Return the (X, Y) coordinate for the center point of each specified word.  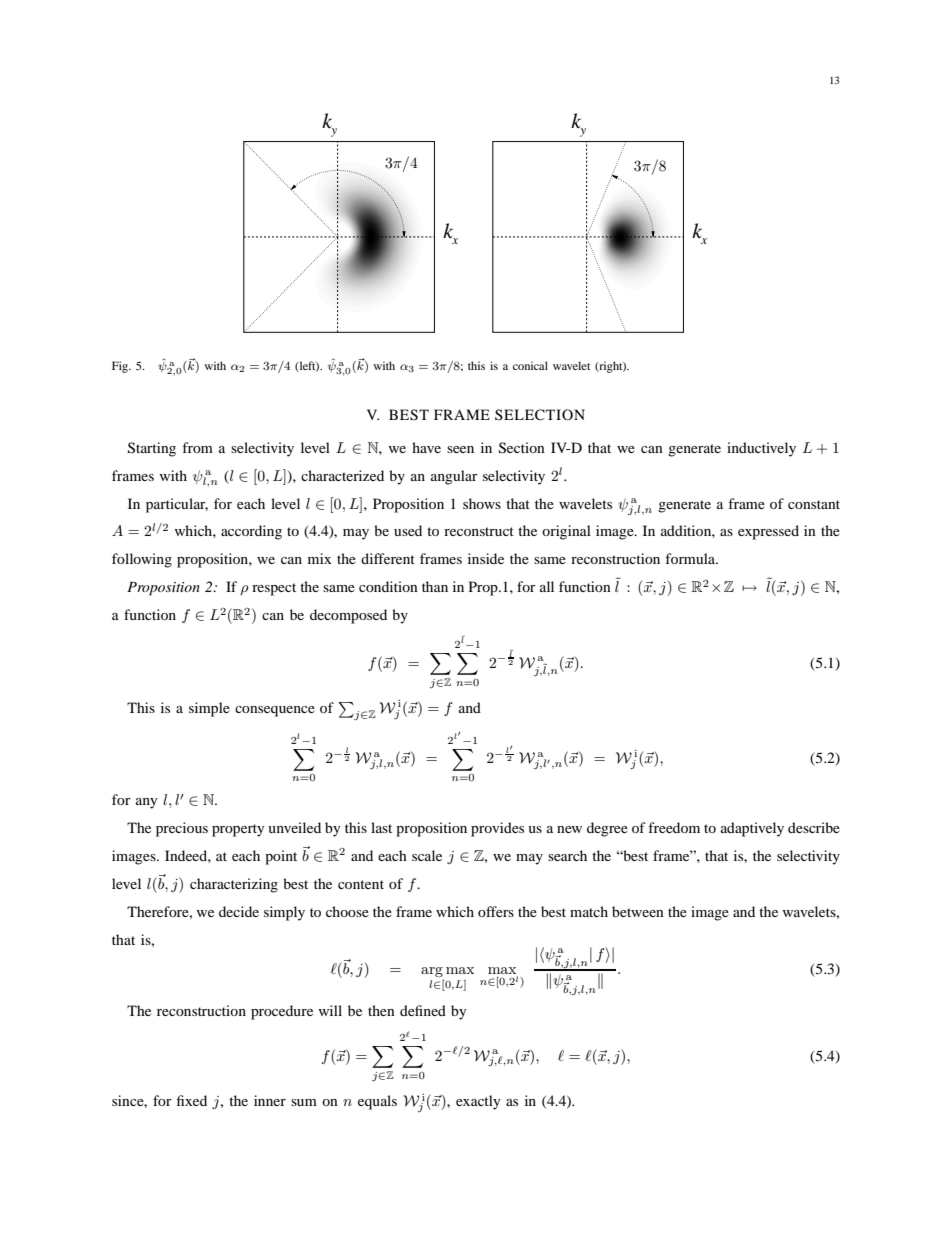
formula (691, 558)
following (142, 560)
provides (497, 829)
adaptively (752, 829)
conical (530, 365)
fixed (192, 1100)
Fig (121, 367)
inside (486, 558)
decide (239, 911)
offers (496, 911)
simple (209, 709)
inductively (761, 449)
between (638, 911)
